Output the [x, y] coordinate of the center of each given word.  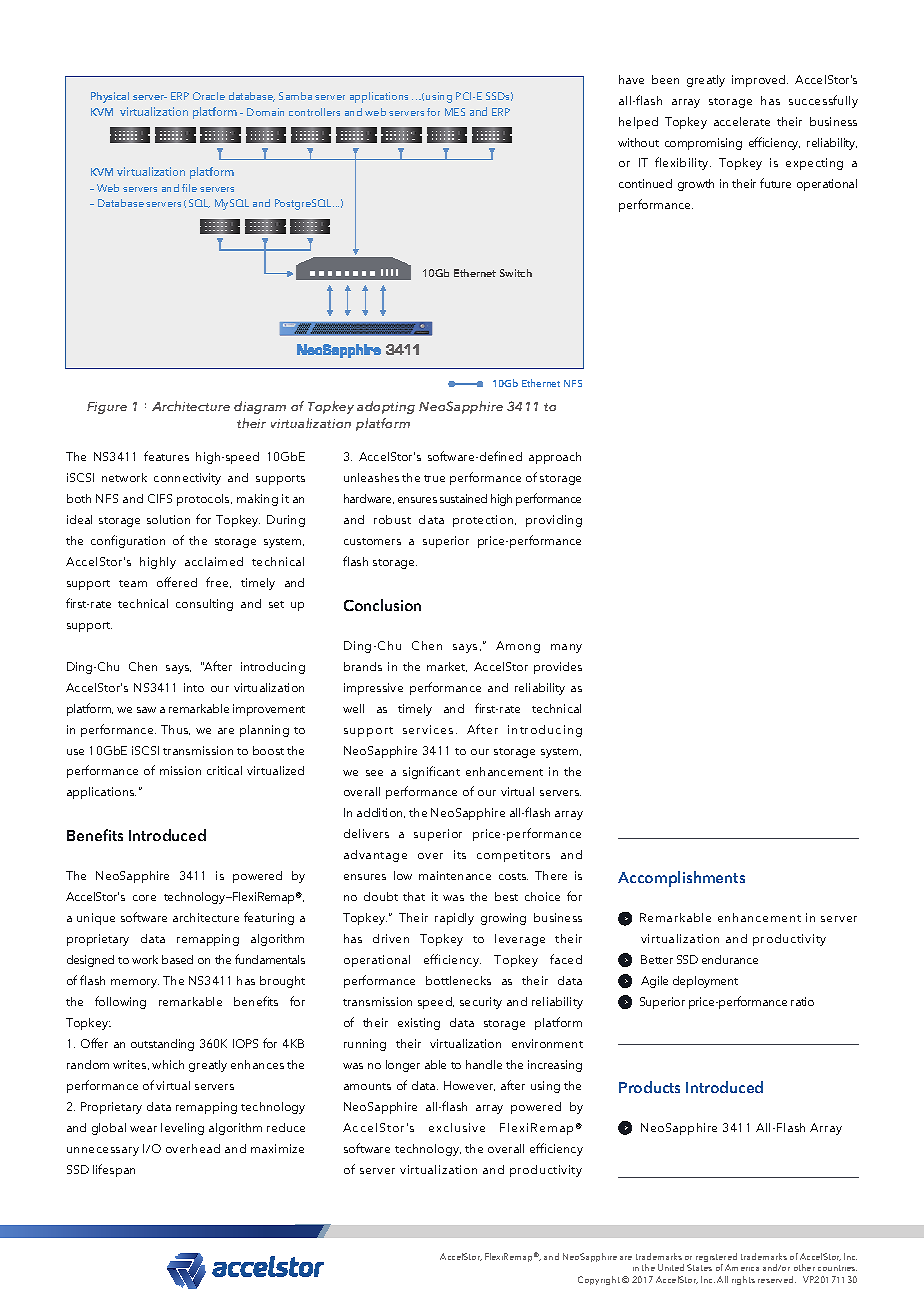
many [566, 648]
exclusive [457, 1127]
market [447, 667]
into [194, 687]
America [742, 1267]
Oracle [209, 96]
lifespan [114, 1170]
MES [455, 112]
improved [760, 81]
